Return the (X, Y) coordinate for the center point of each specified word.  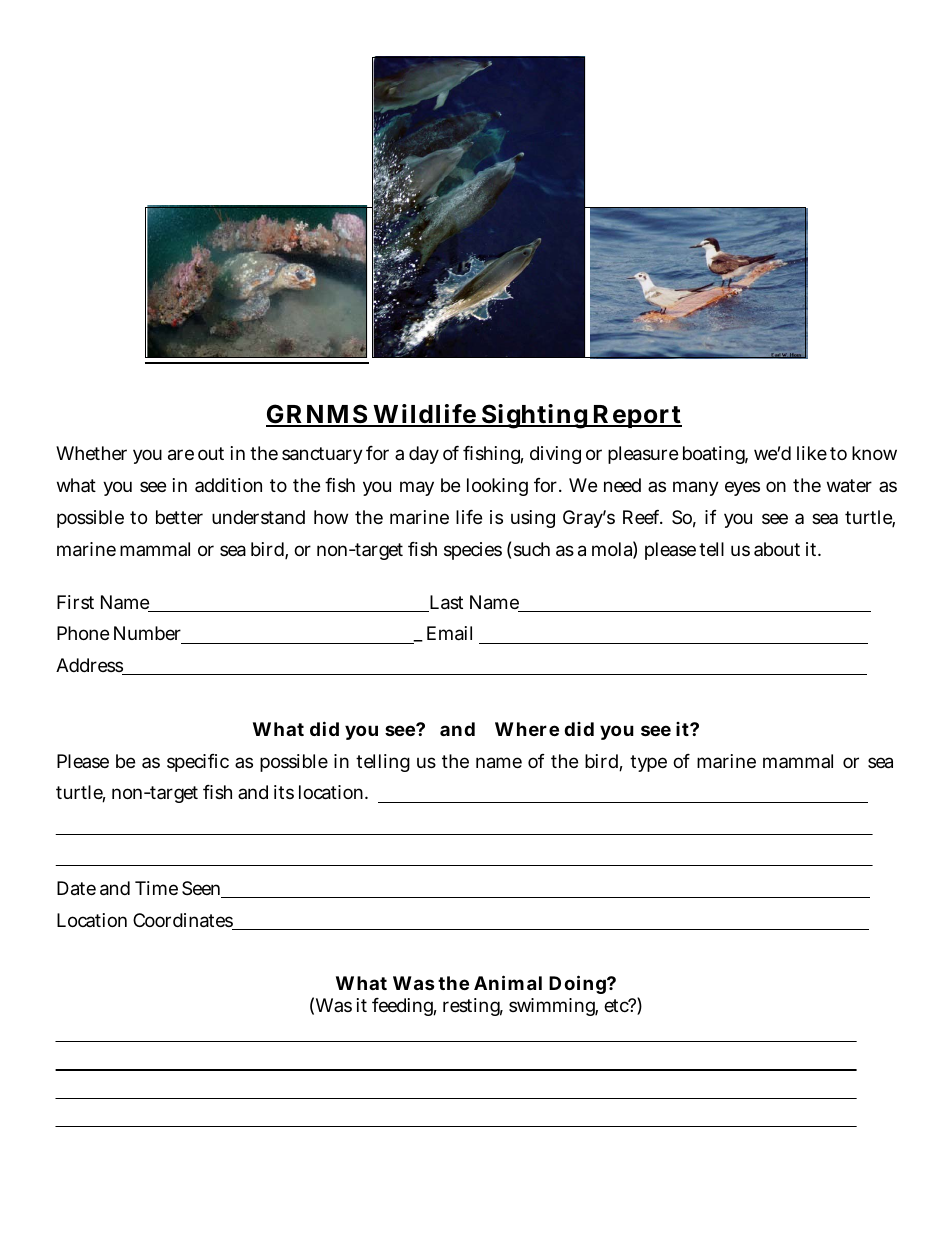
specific (198, 763)
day (424, 455)
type (648, 763)
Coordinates (184, 921)
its (284, 792)
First (75, 602)
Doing (579, 984)
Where (527, 729)
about (777, 549)
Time (156, 888)
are (181, 455)
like (812, 453)
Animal (508, 982)
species (473, 551)
